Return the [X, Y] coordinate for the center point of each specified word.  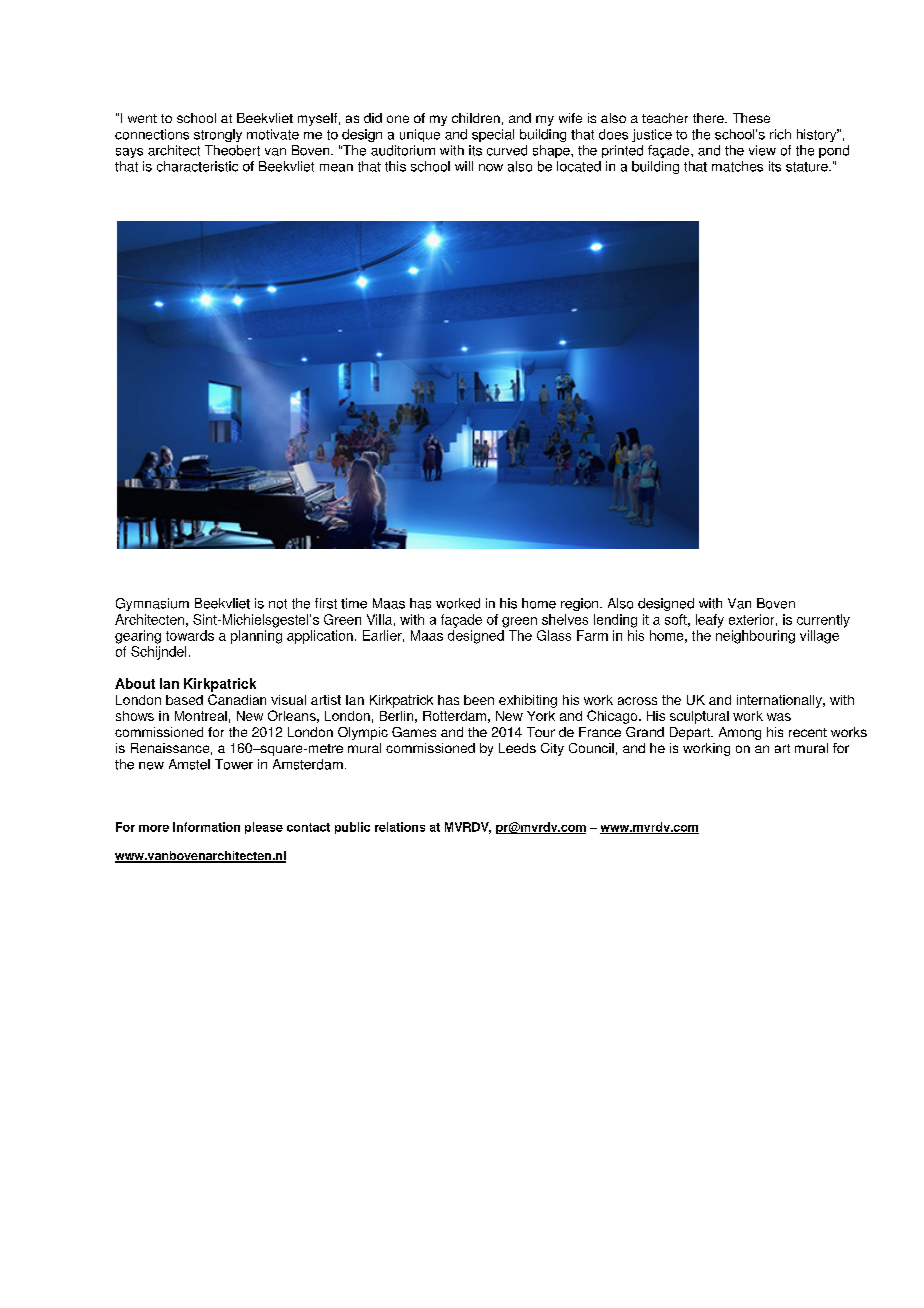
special [493, 135]
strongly [218, 135]
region [581, 604]
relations [400, 827]
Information [206, 827]
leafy [710, 621]
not [278, 604]
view [762, 150]
